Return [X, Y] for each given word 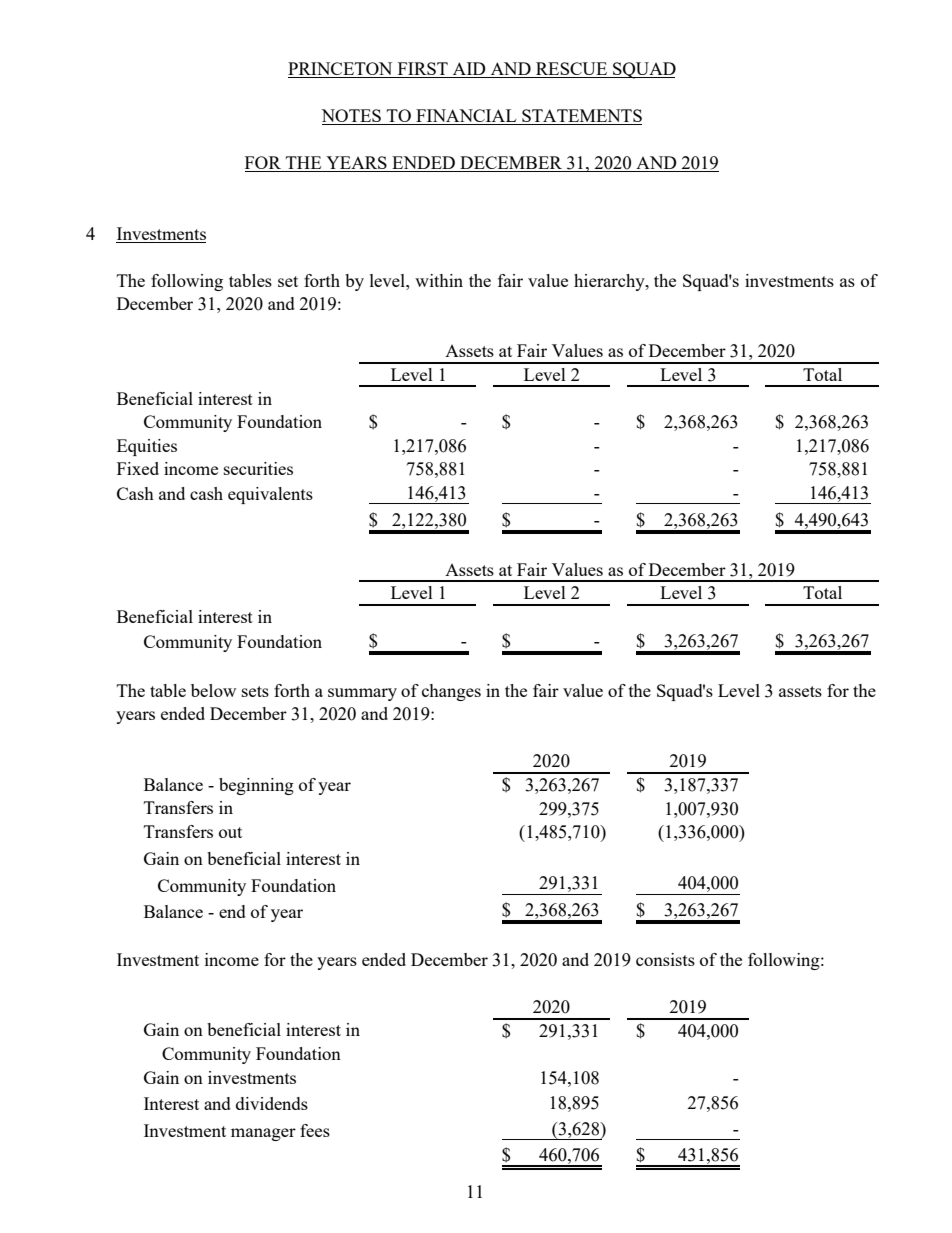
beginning [256, 786]
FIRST [423, 68]
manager [263, 1134]
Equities [147, 447]
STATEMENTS [581, 117]
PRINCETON [340, 68]
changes [451, 692]
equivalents [270, 495]
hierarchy [610, 282]
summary [362, 694]
